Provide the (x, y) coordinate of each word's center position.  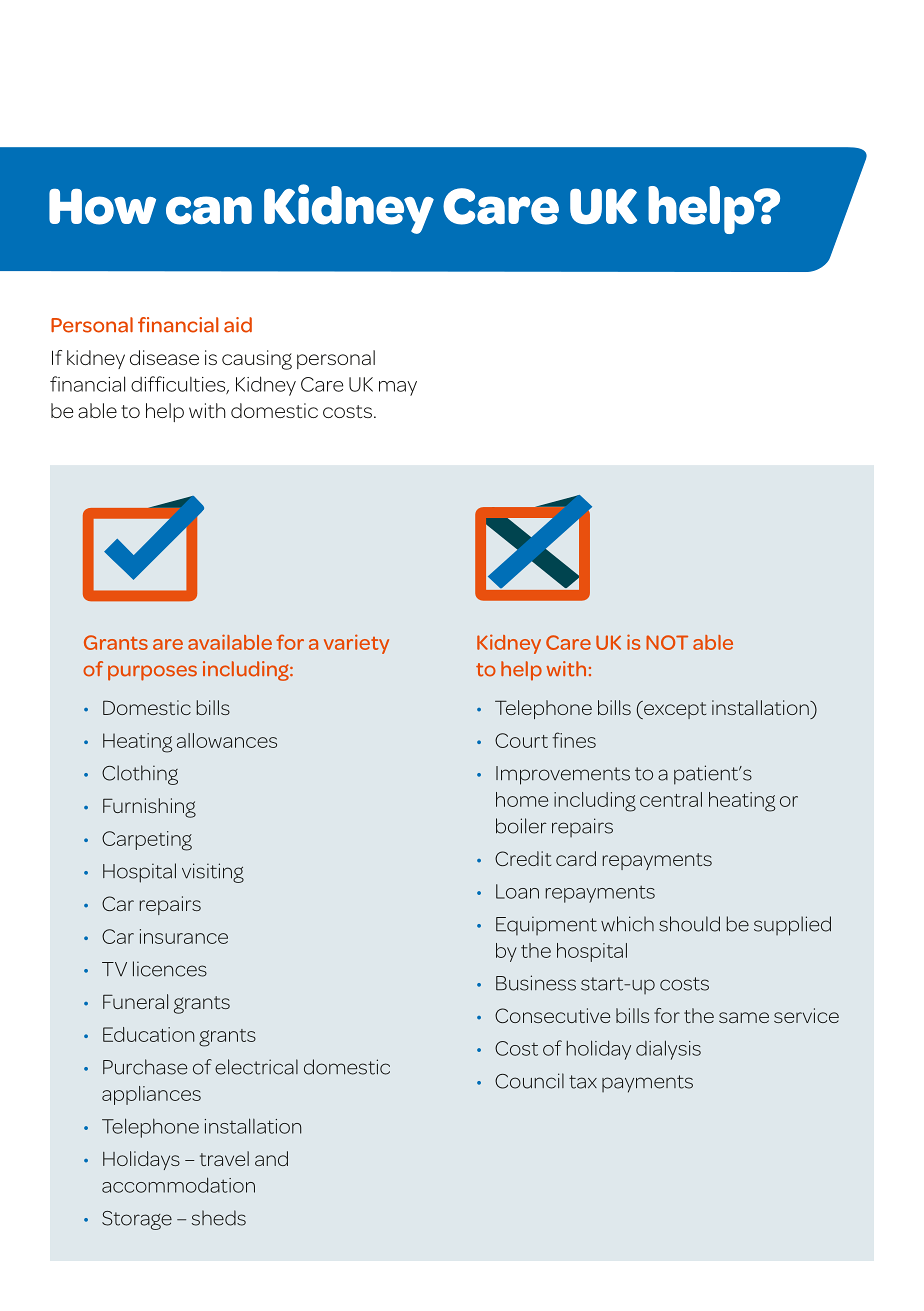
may (398, 388)
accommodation (178, 1185)
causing (257, 360)
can (209, 210)
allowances (227, 740)
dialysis (668, 1050)
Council (529, 1081)
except (674, 710)
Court (521, 740)
